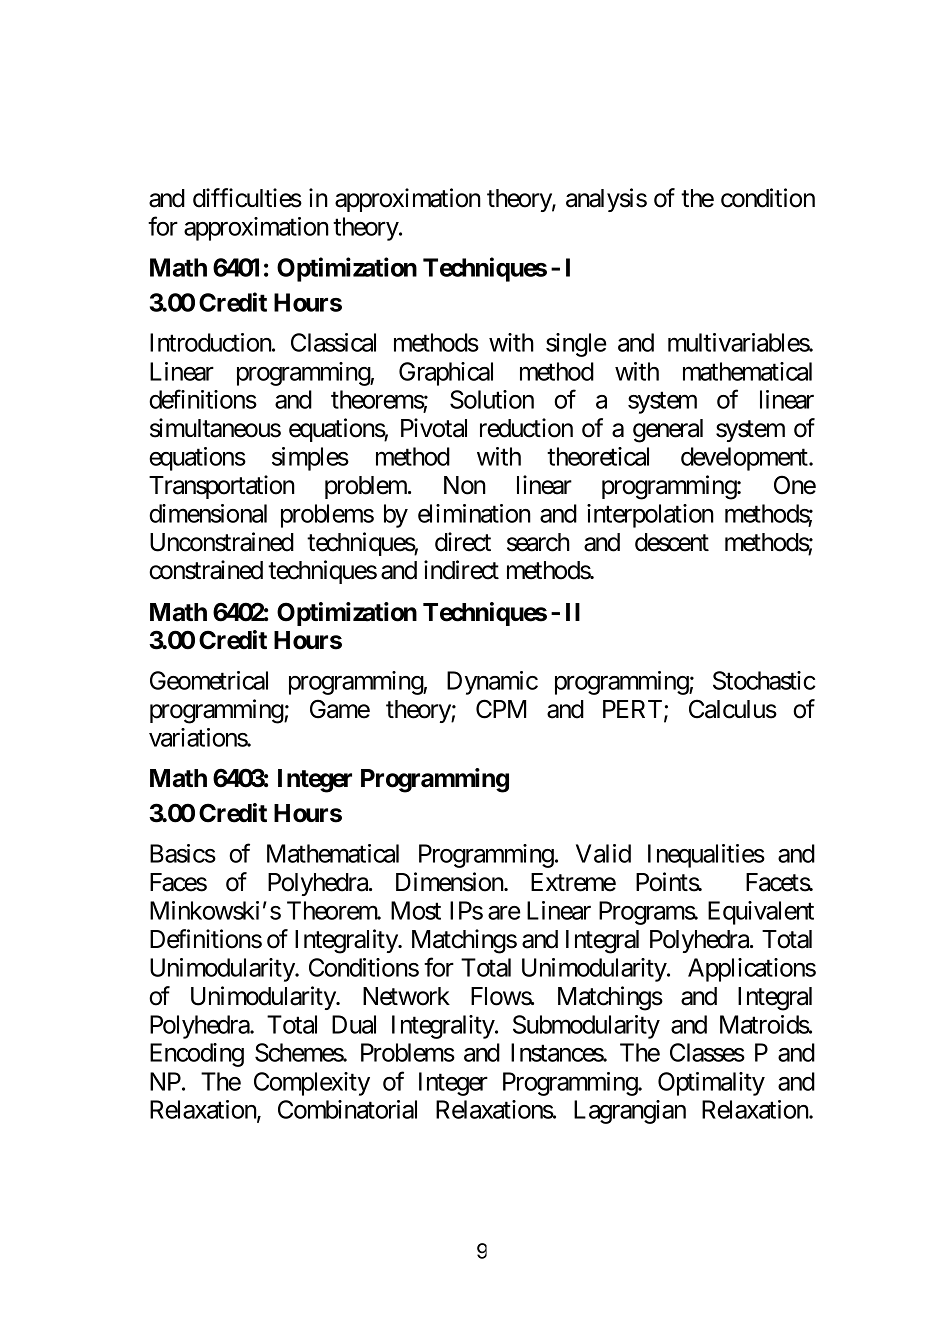 This document has width=947, height=1338. What do you see at coordinates (209, 680) in the document?
I see `Geometrical` at bounding box center [209, 680].
